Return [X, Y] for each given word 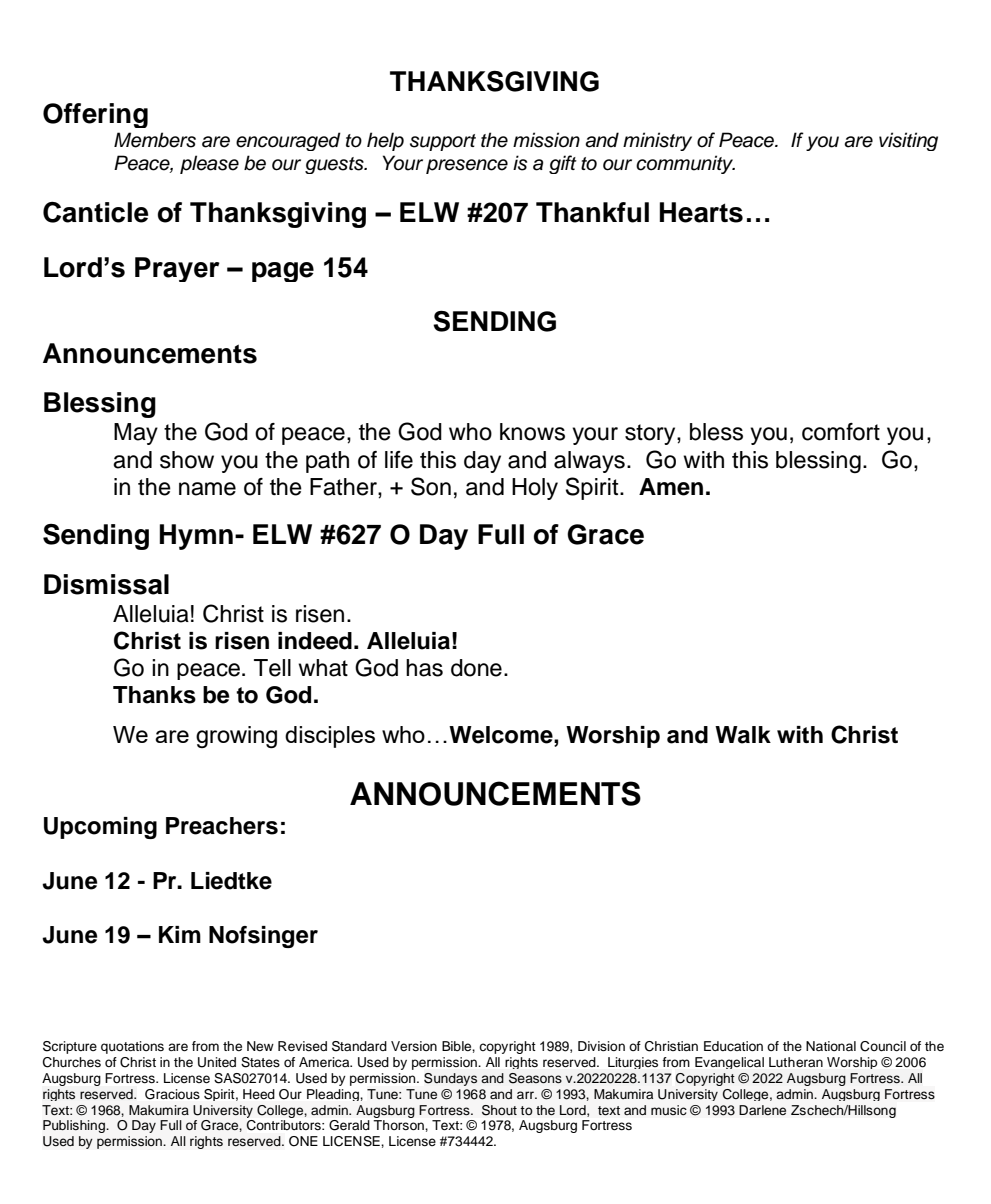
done [476, 668]
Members [155, 140]
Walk [743, 735]
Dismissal [106, 584]
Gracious [172, 1094]
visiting [908, 141]
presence [467, 166]
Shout [499, 1110]
